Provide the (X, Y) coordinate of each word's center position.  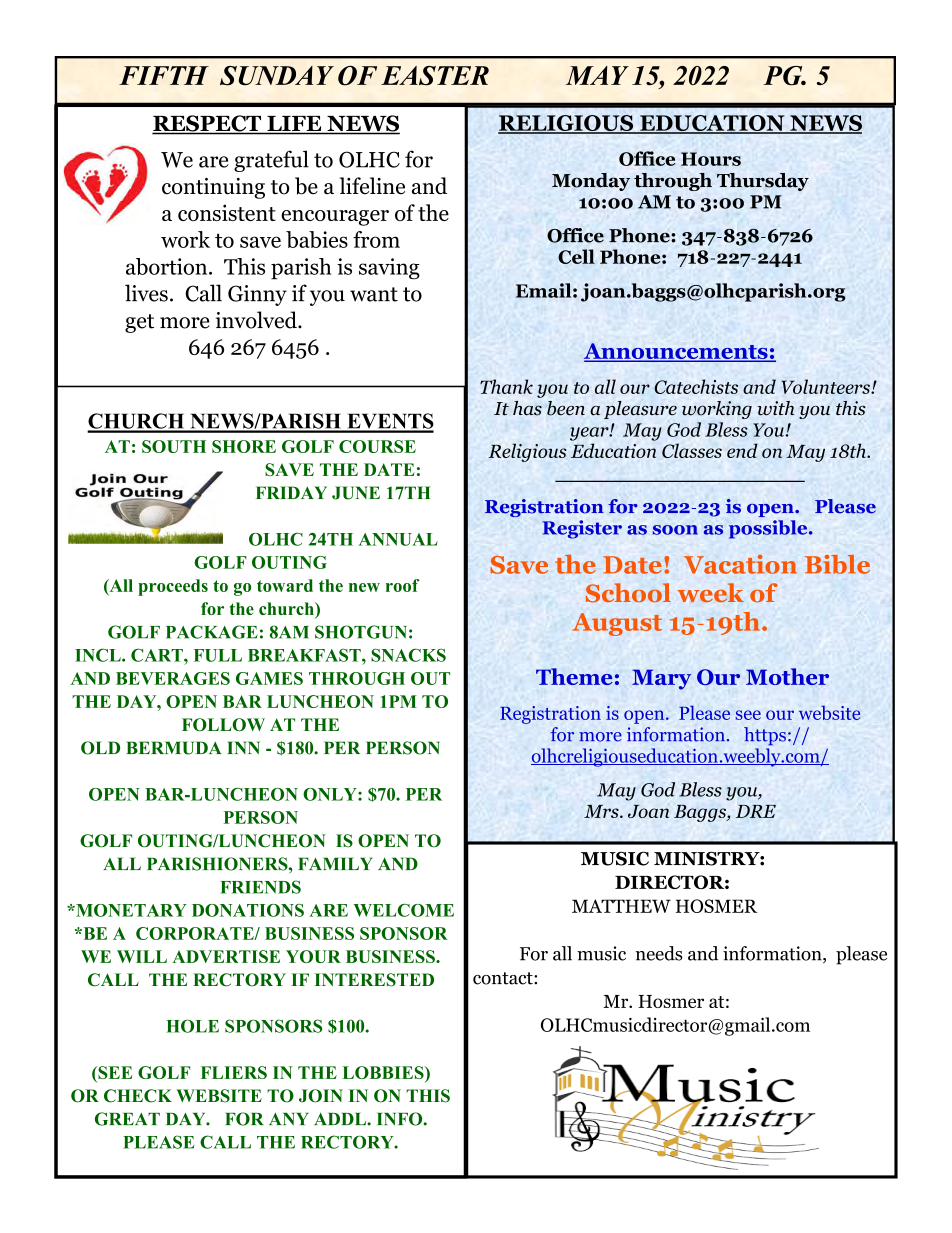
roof (403, 585)
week (710, 592)
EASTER (435, 76)
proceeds (173, 587)
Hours (711, 159)
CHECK (138, 1096)
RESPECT (208, 124)
